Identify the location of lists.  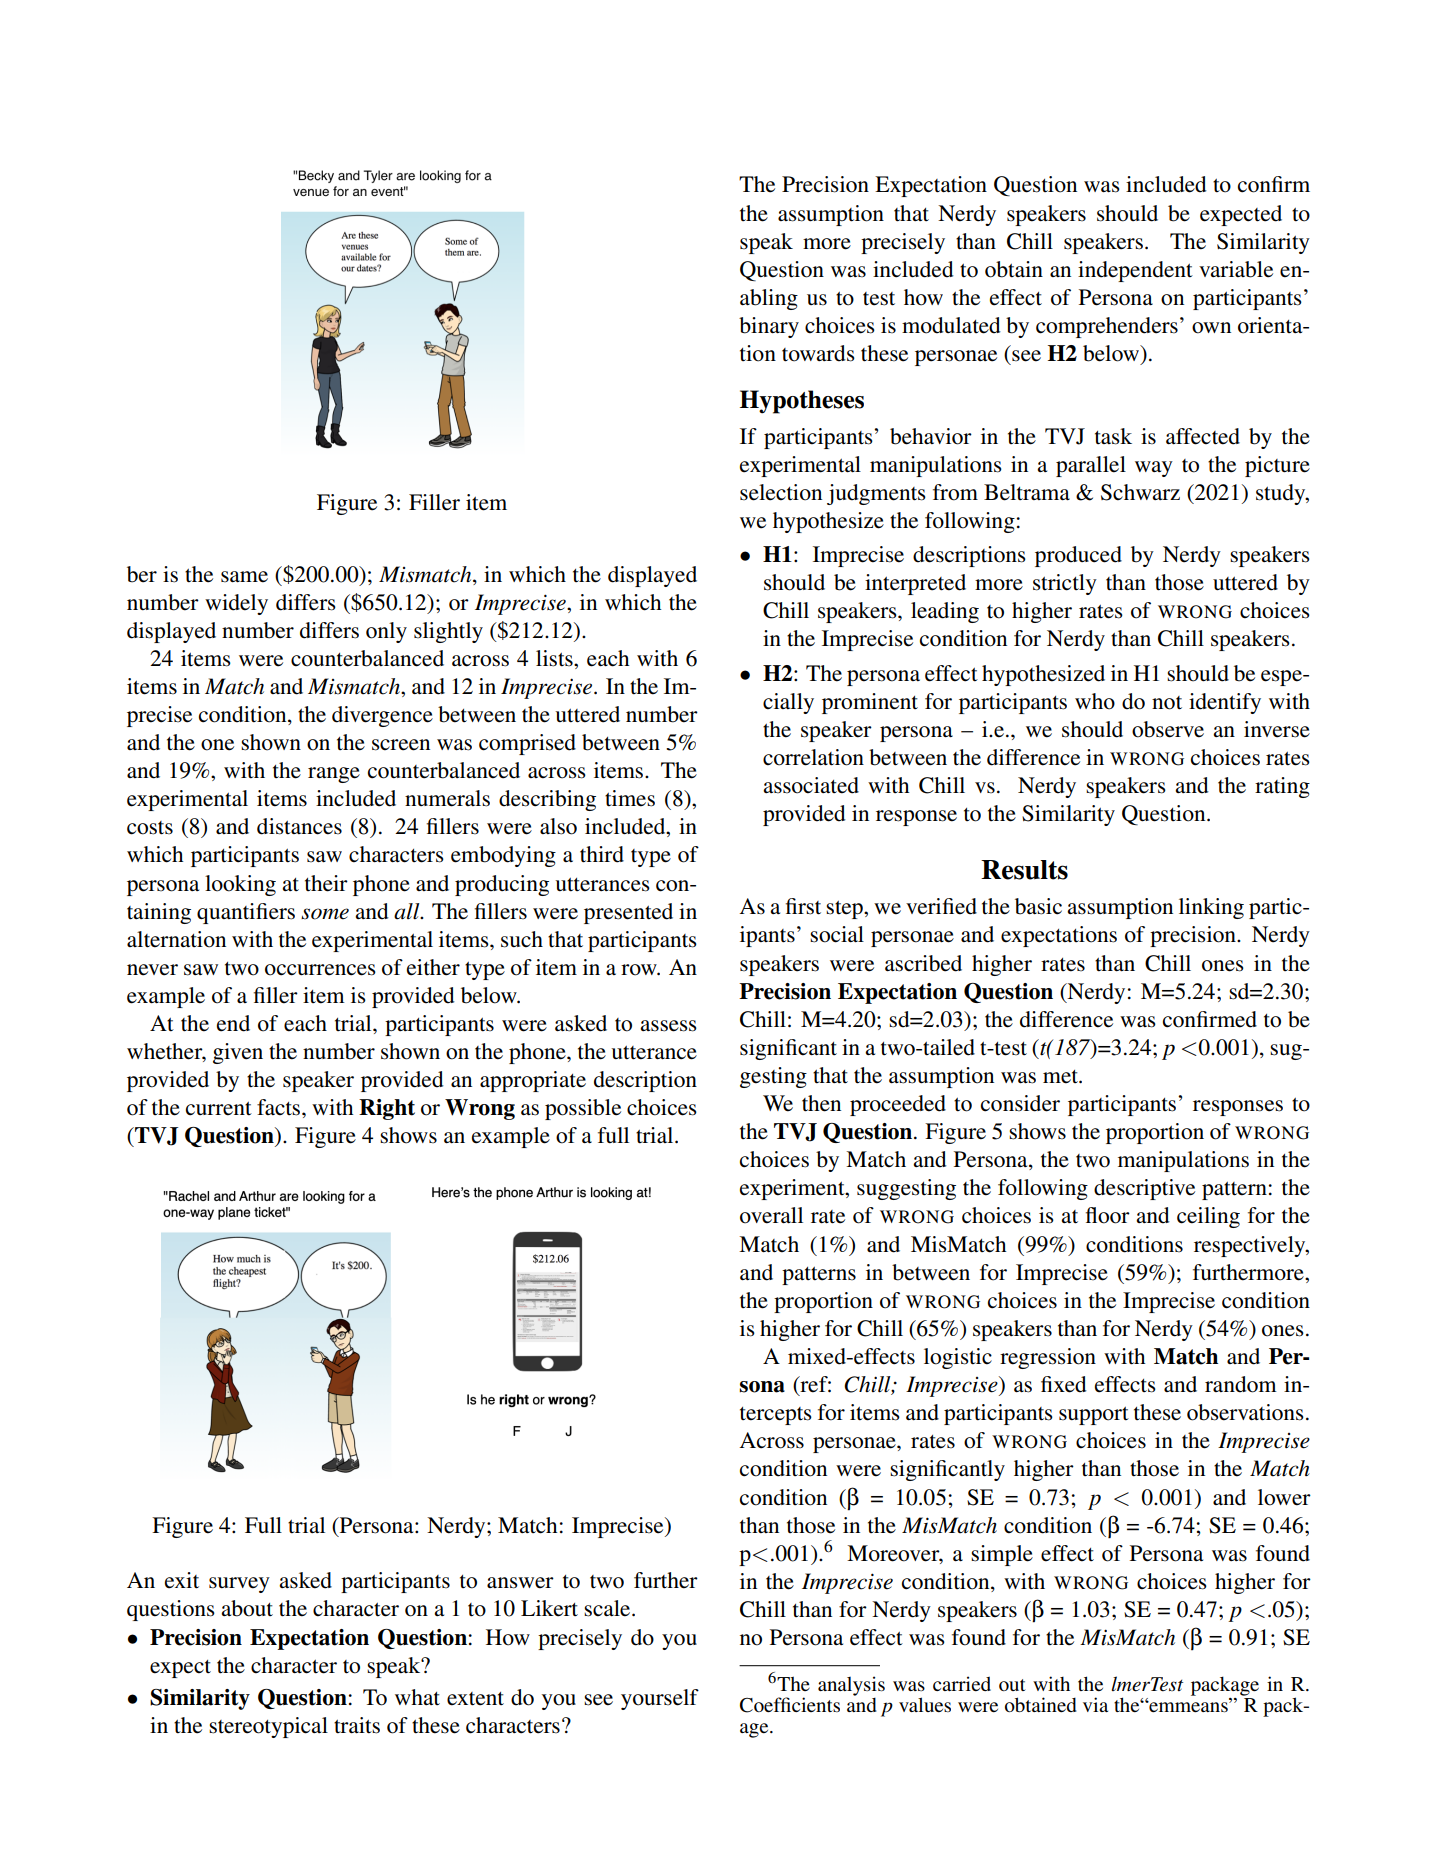
(555, 658).
